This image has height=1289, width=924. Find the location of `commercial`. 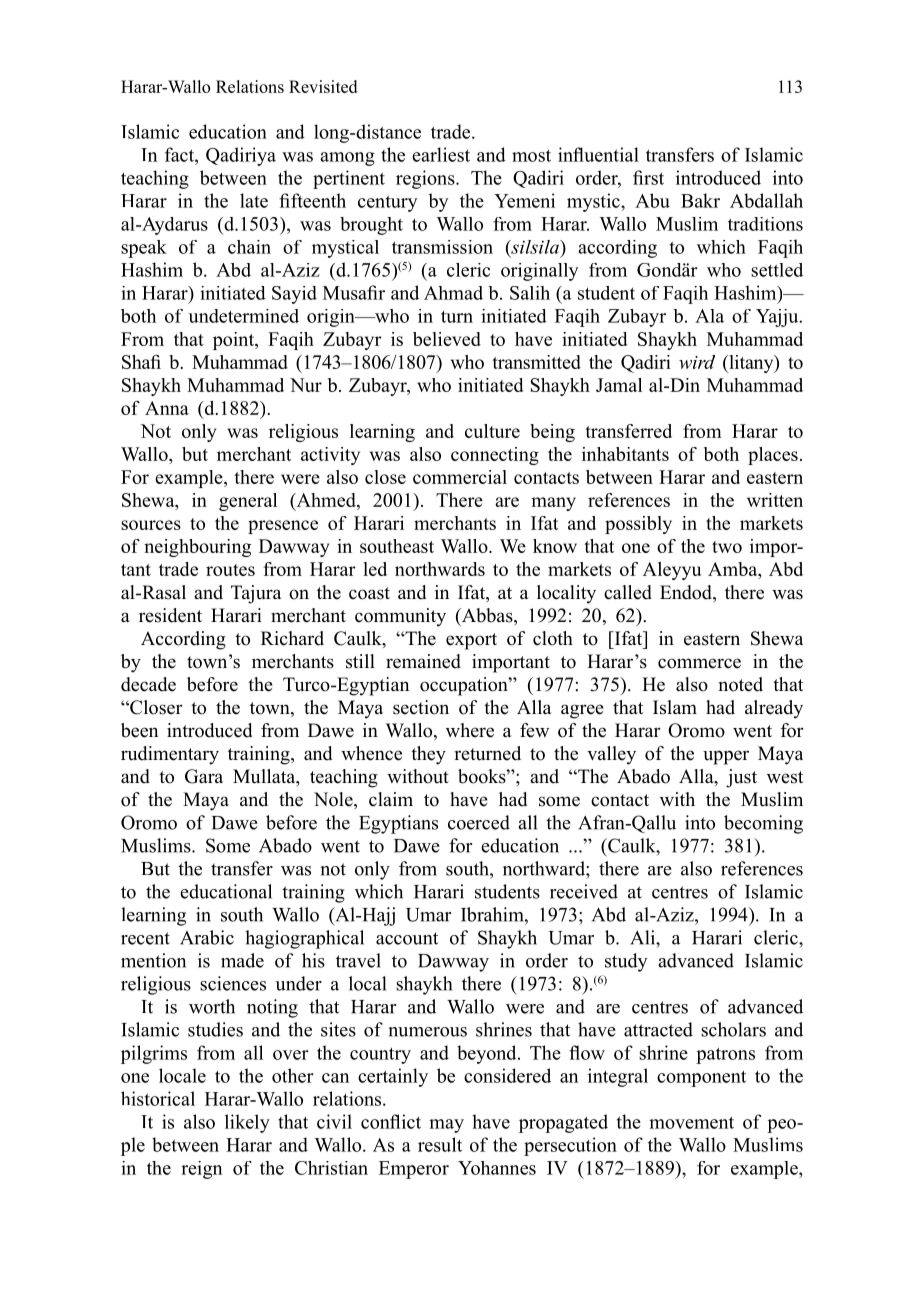

commercial is located at coordinates (460, 477).
